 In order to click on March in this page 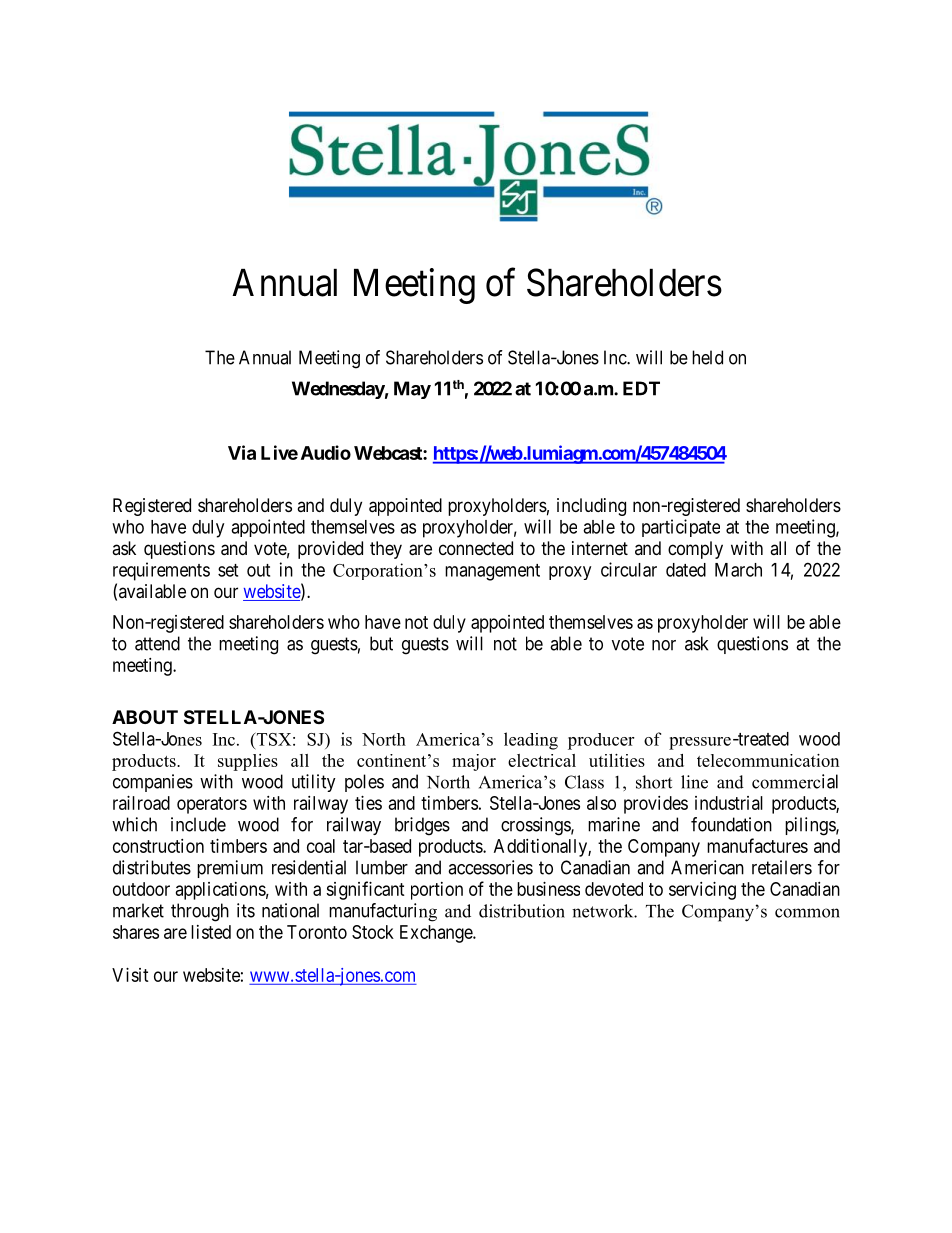, I will do `click(738, 570)`.
